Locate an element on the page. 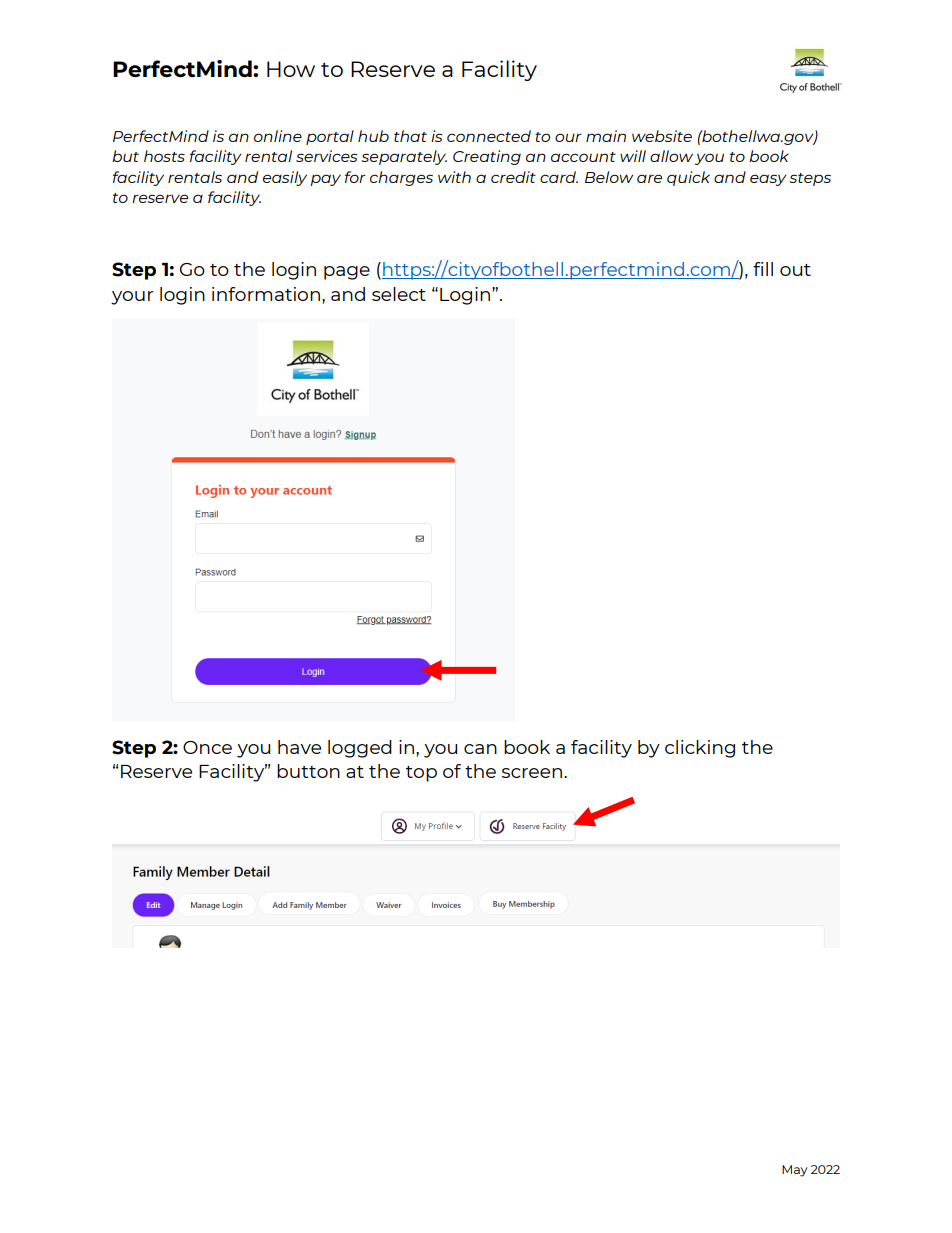 The image size is (952, 1233). have is located at coordinates (299, 747).
